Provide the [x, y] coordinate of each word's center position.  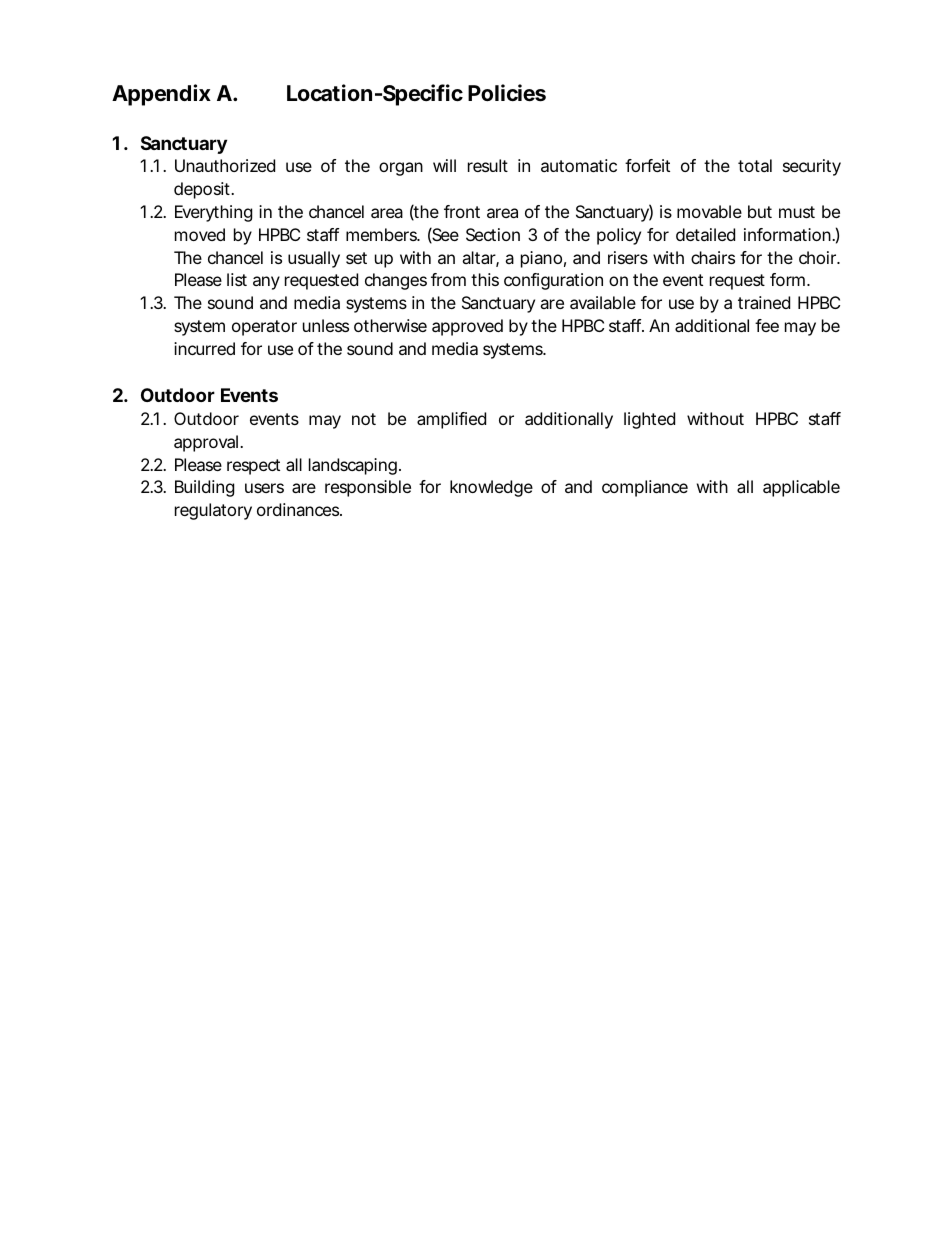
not [364, 419]
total [755, 165]
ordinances [299, 509]
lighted [649, 420]
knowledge [491, 488]
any [266, 283]
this [485, 279]
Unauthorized [225, 165]
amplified [451, 420]
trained [764, 302]
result [488, 165]
